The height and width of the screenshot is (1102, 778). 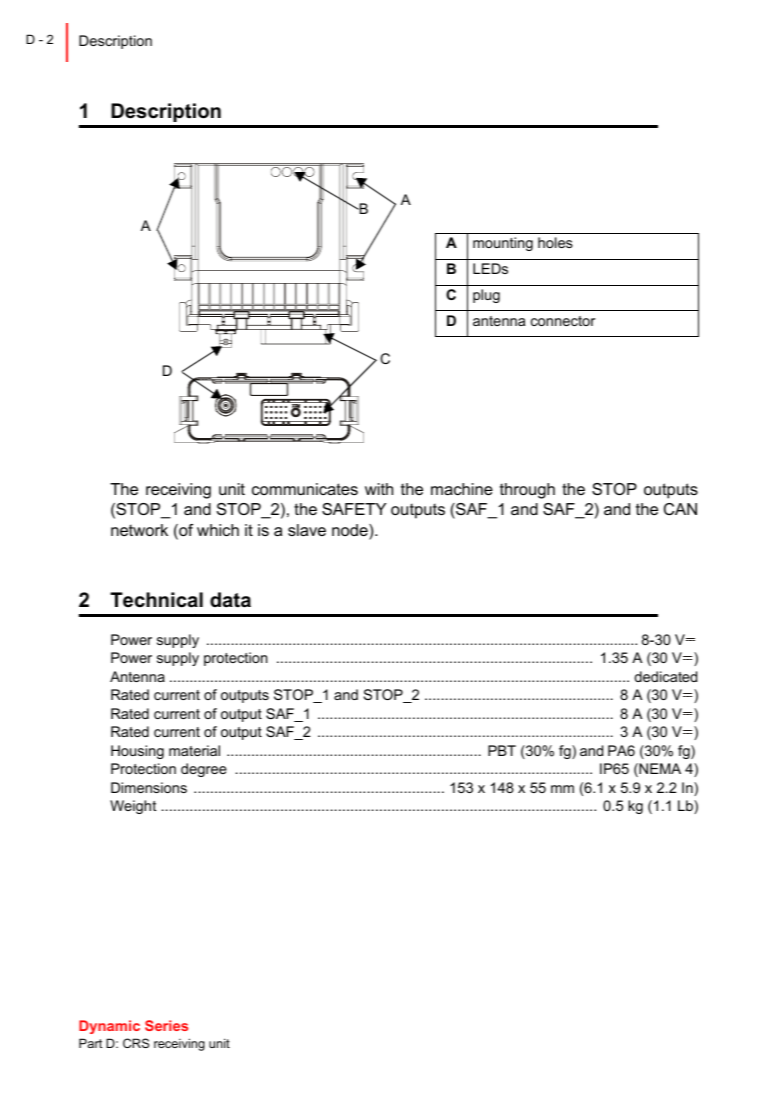 I want to click on degree, so click(x=204, y=770).
